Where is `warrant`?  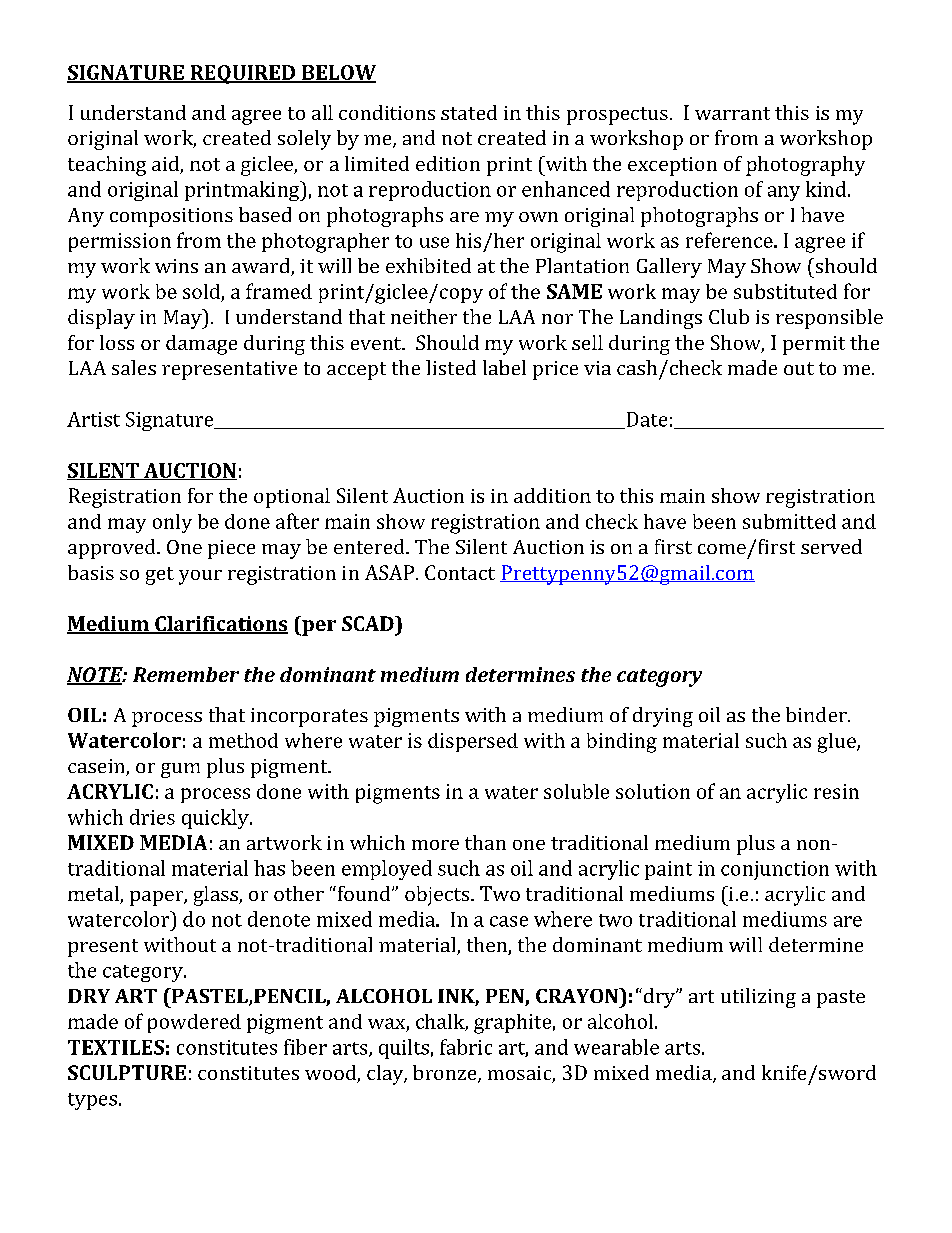 warrant is located at coordinates (732, 113).
